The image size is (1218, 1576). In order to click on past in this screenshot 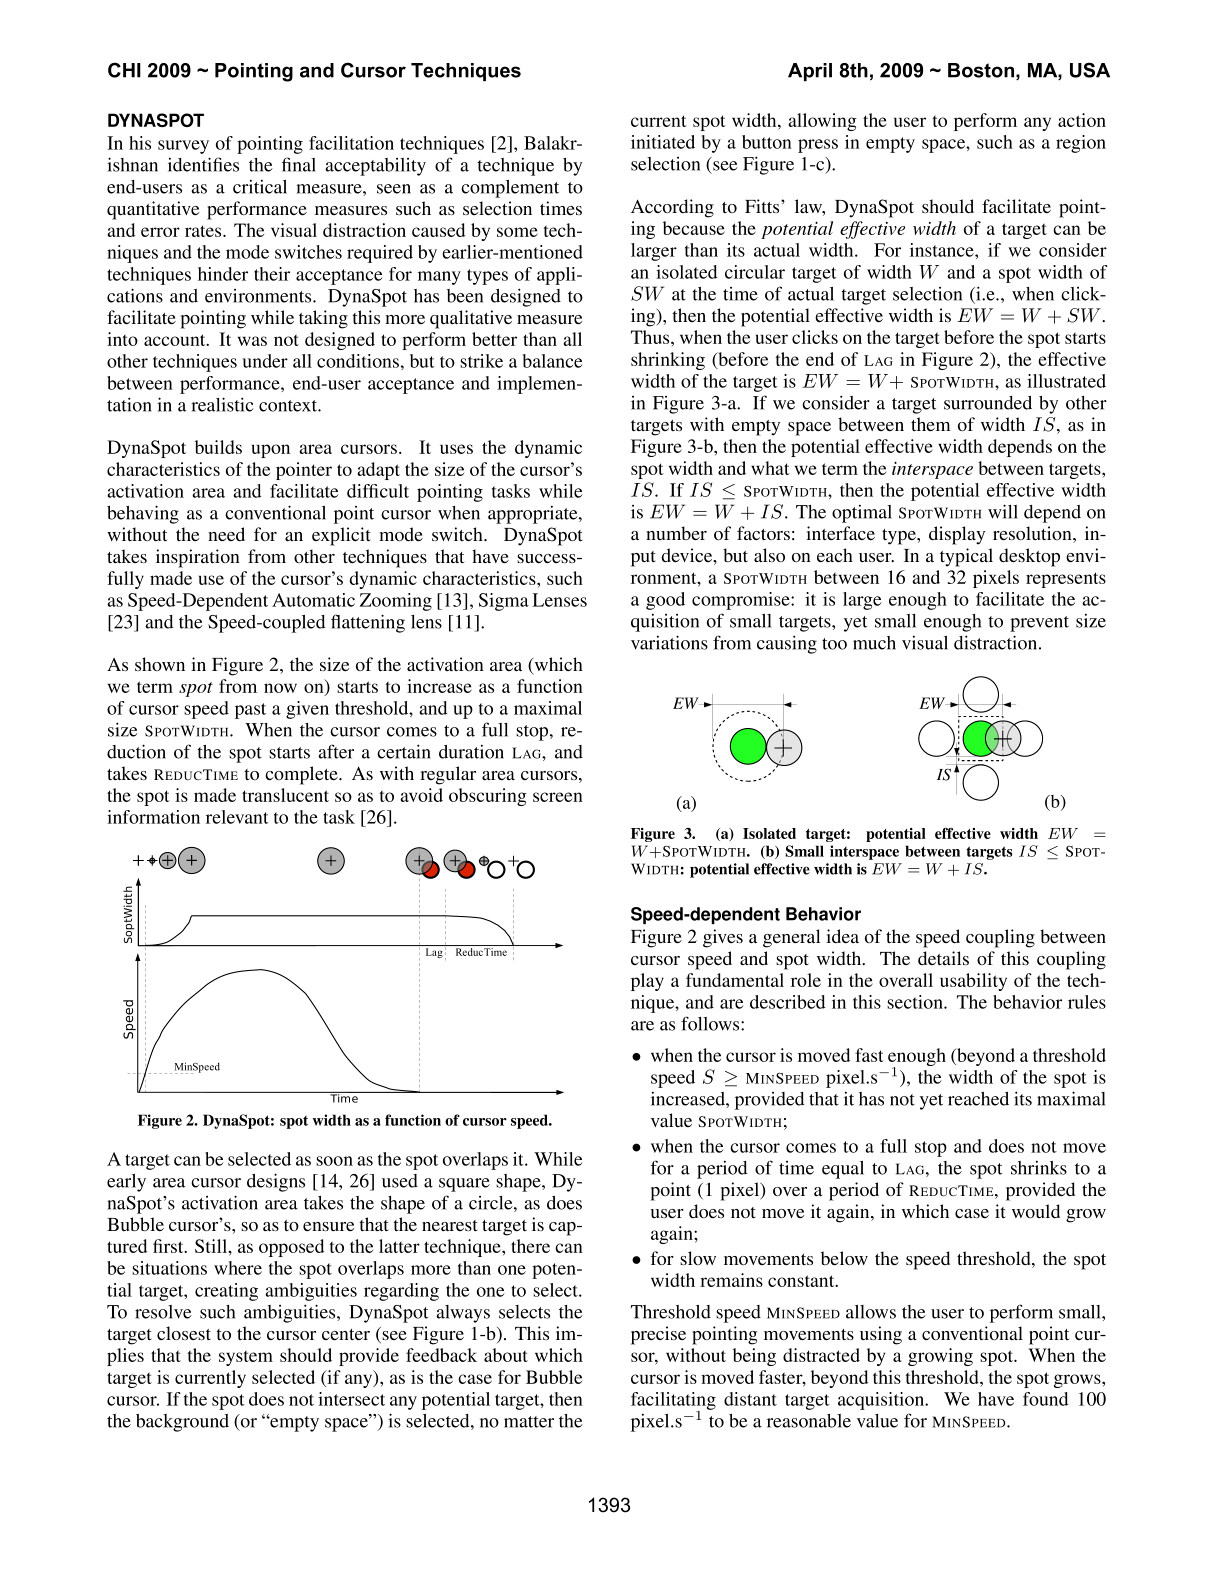, I will do `click(250, 711)`.
